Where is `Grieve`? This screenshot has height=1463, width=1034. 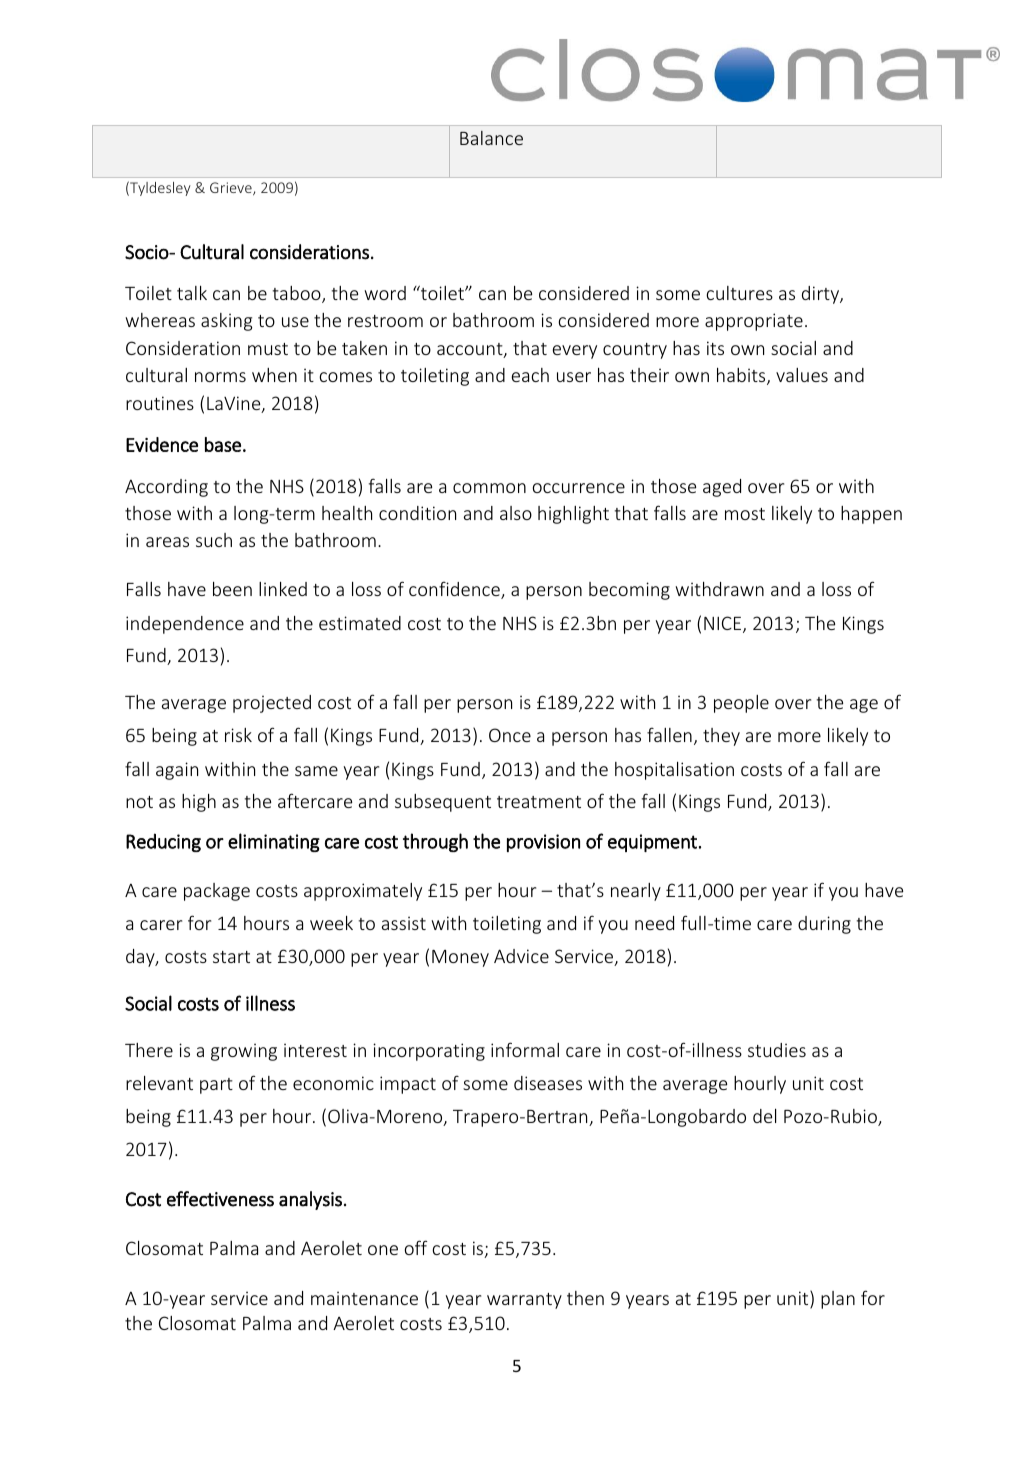
Grieve is located at coordinates (232, 188).
